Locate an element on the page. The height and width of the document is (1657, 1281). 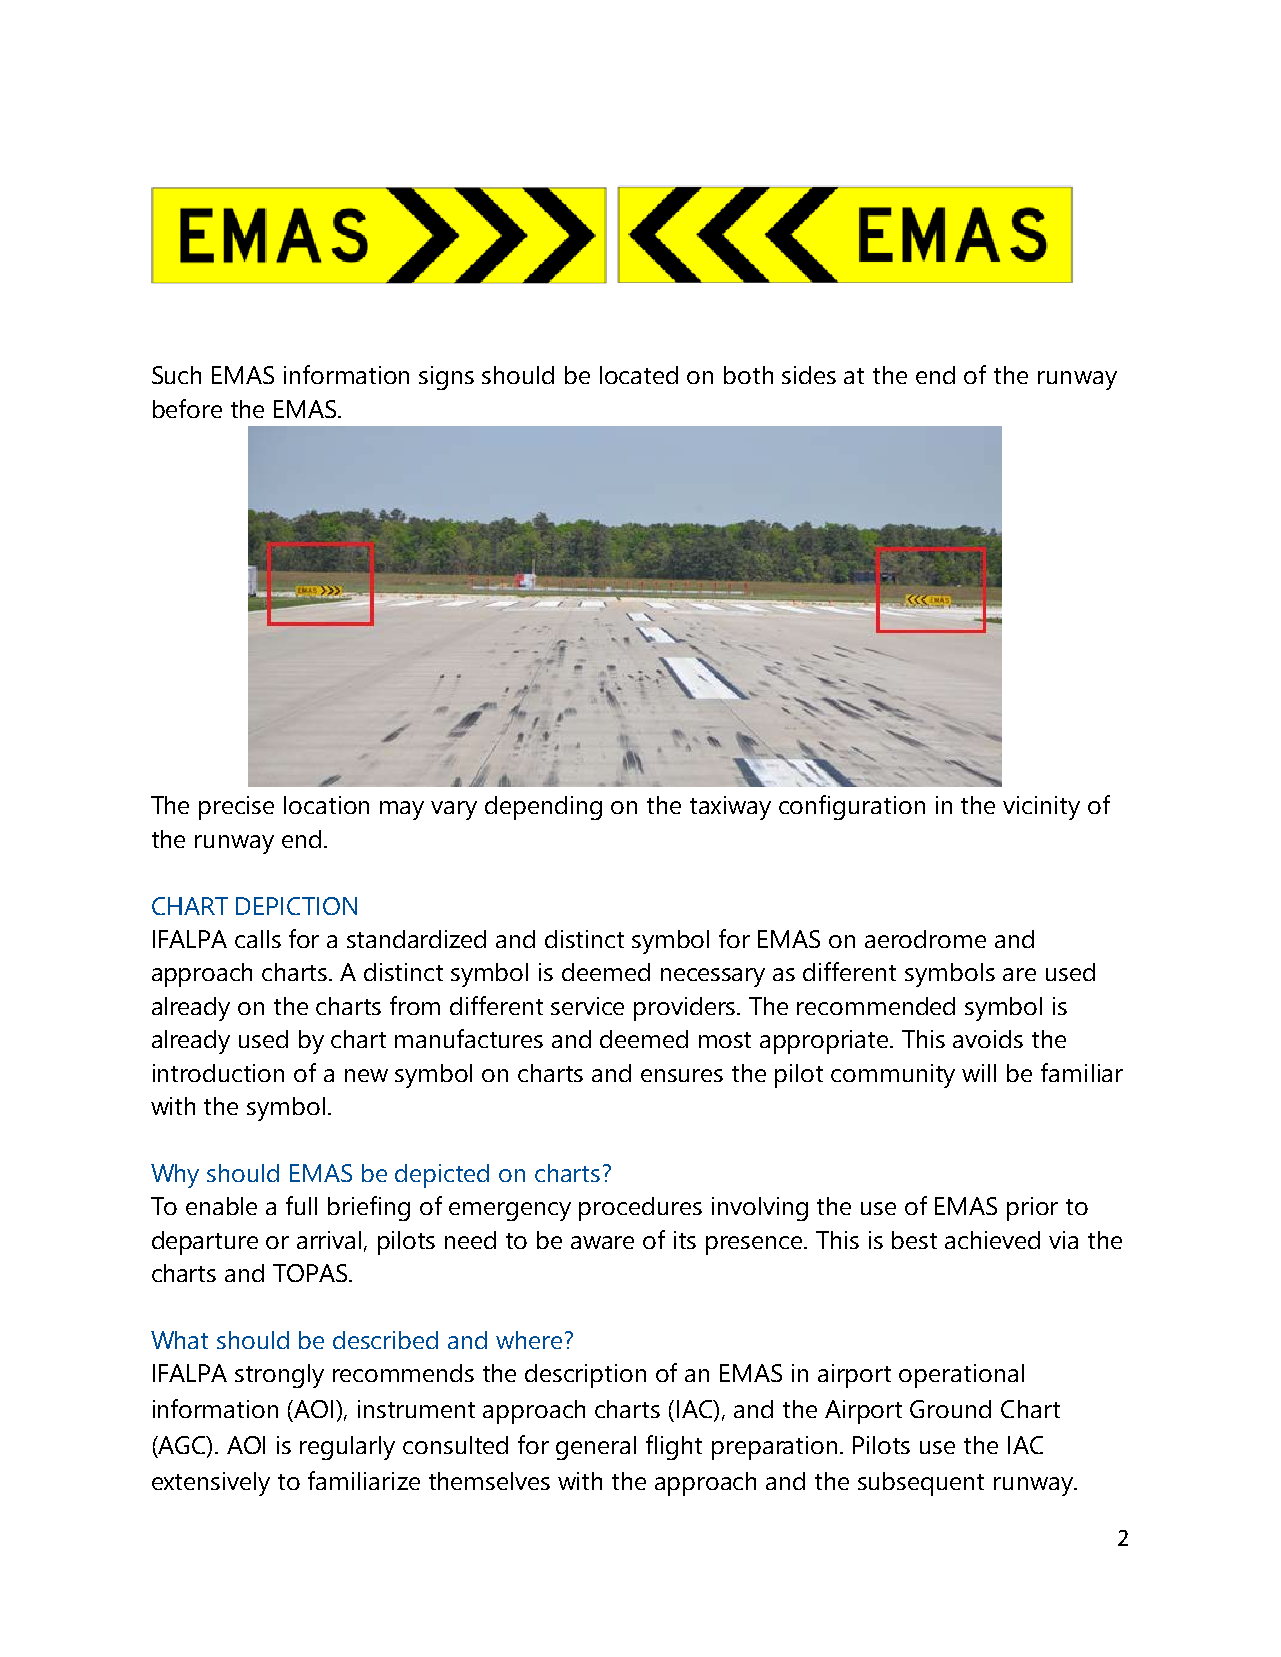
location is located at coordinates (326, 805).
